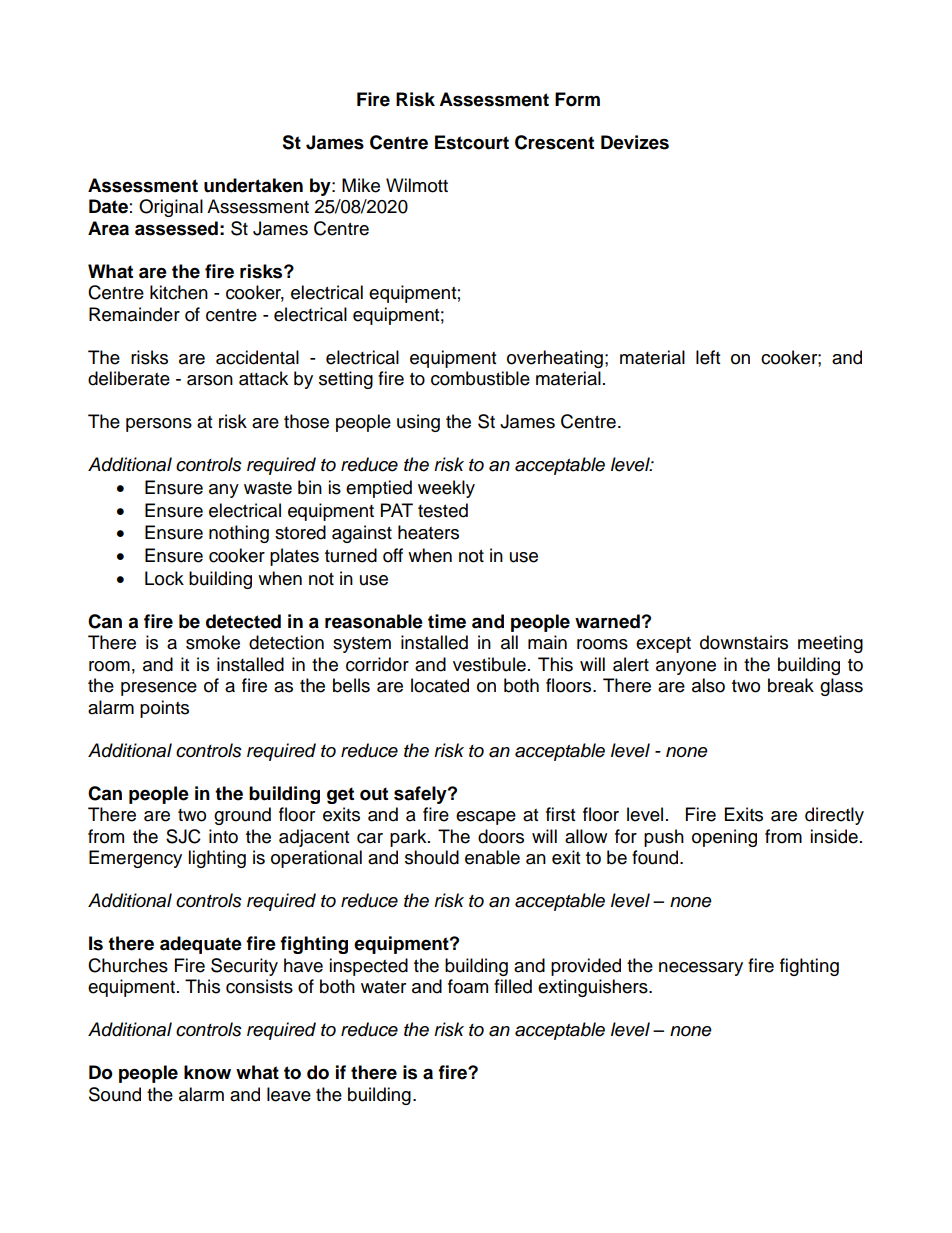 This screenshot has height=1233, width=952. Describe the element at coordinates (421, 795) in the screenshot. I see `safely` at that location.
